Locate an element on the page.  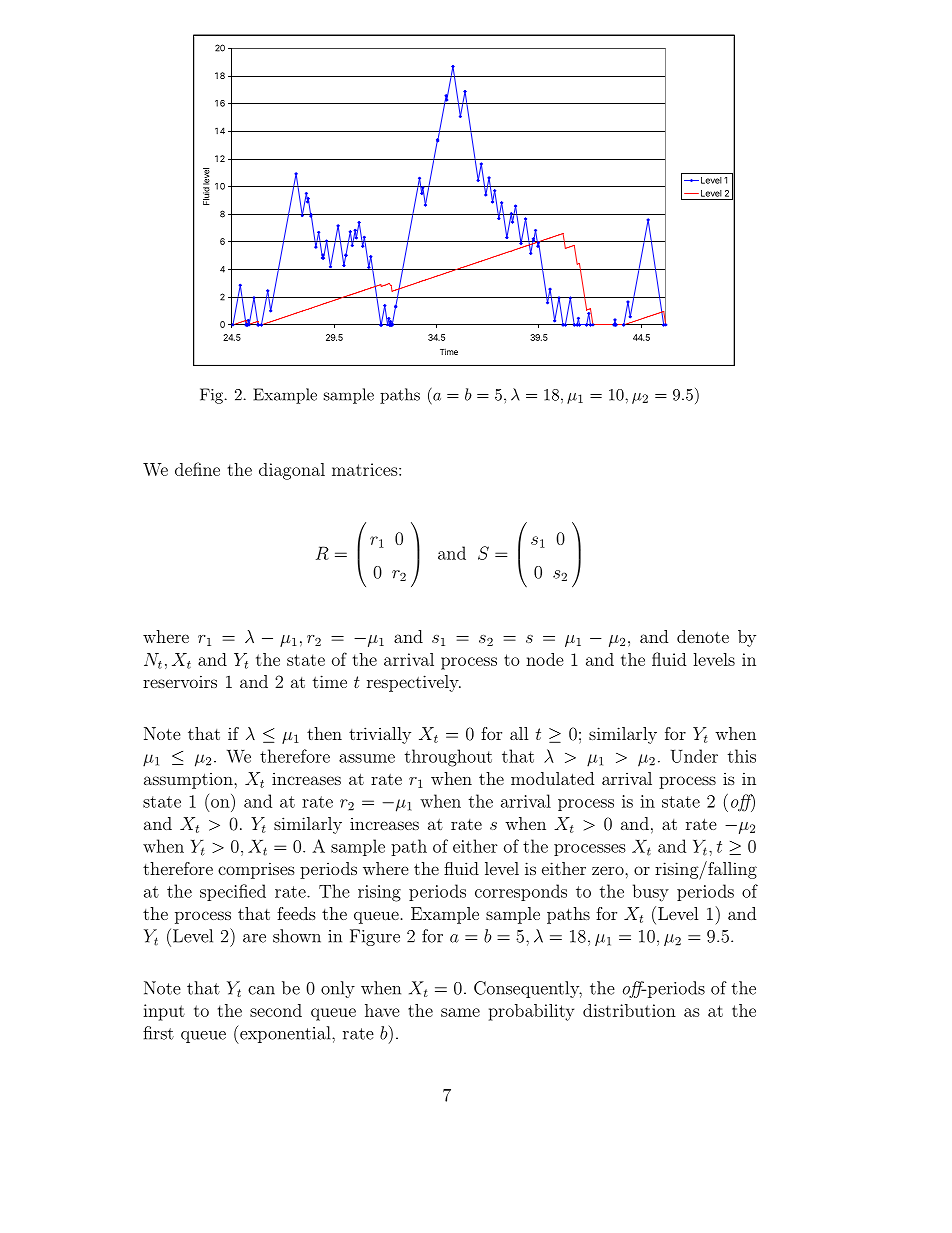
throughout is located at coordinates (448, 758).
